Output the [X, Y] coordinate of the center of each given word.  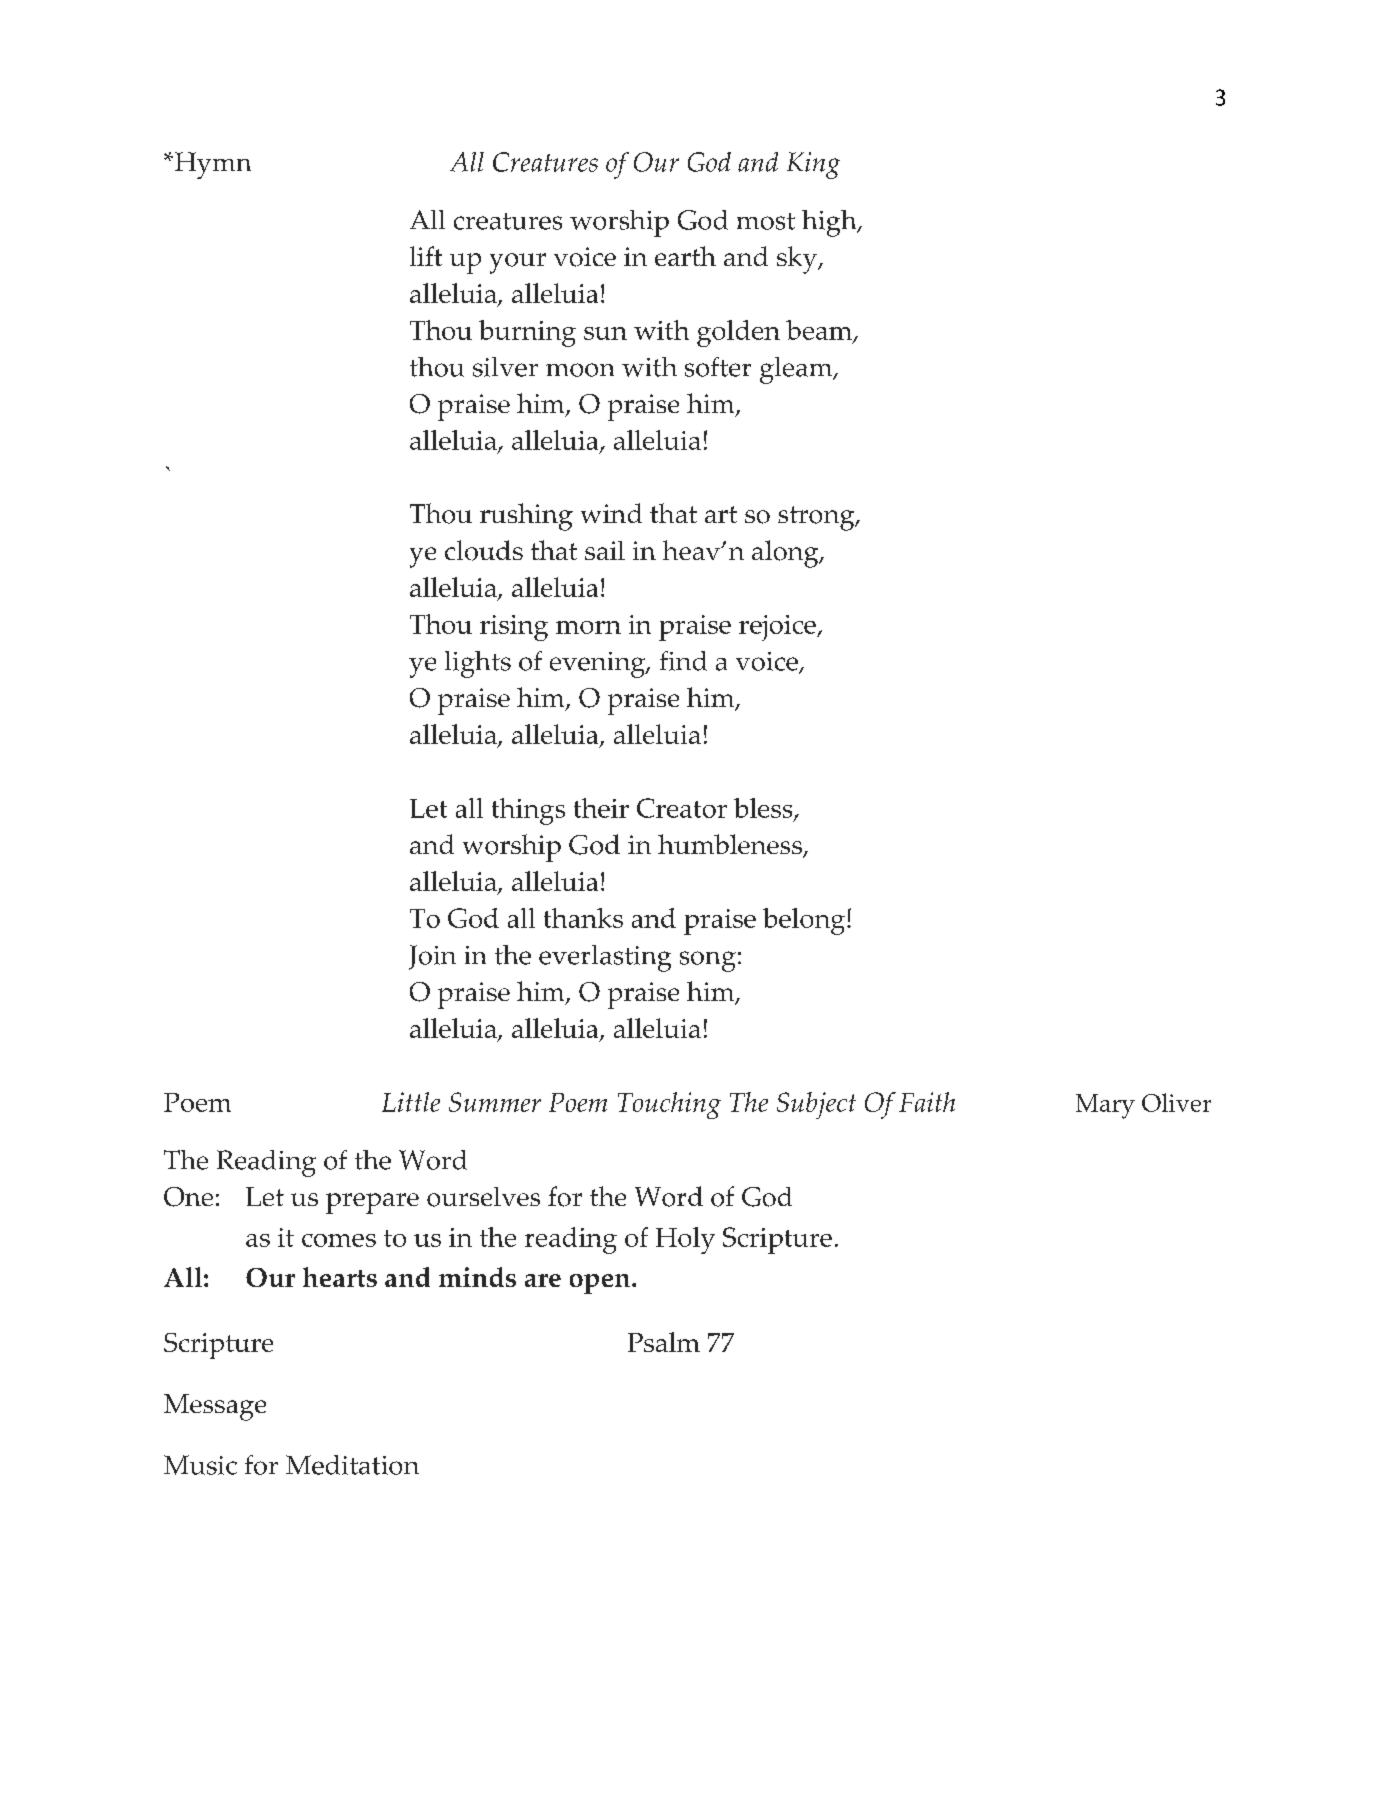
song [708, 961]
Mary [1105, 1106]
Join [432, 957]
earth [685, 256]
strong [817, 518]
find [683, 661]
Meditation [352, 1465]
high [830, 223]
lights [478, 664]
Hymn [211, 165]
